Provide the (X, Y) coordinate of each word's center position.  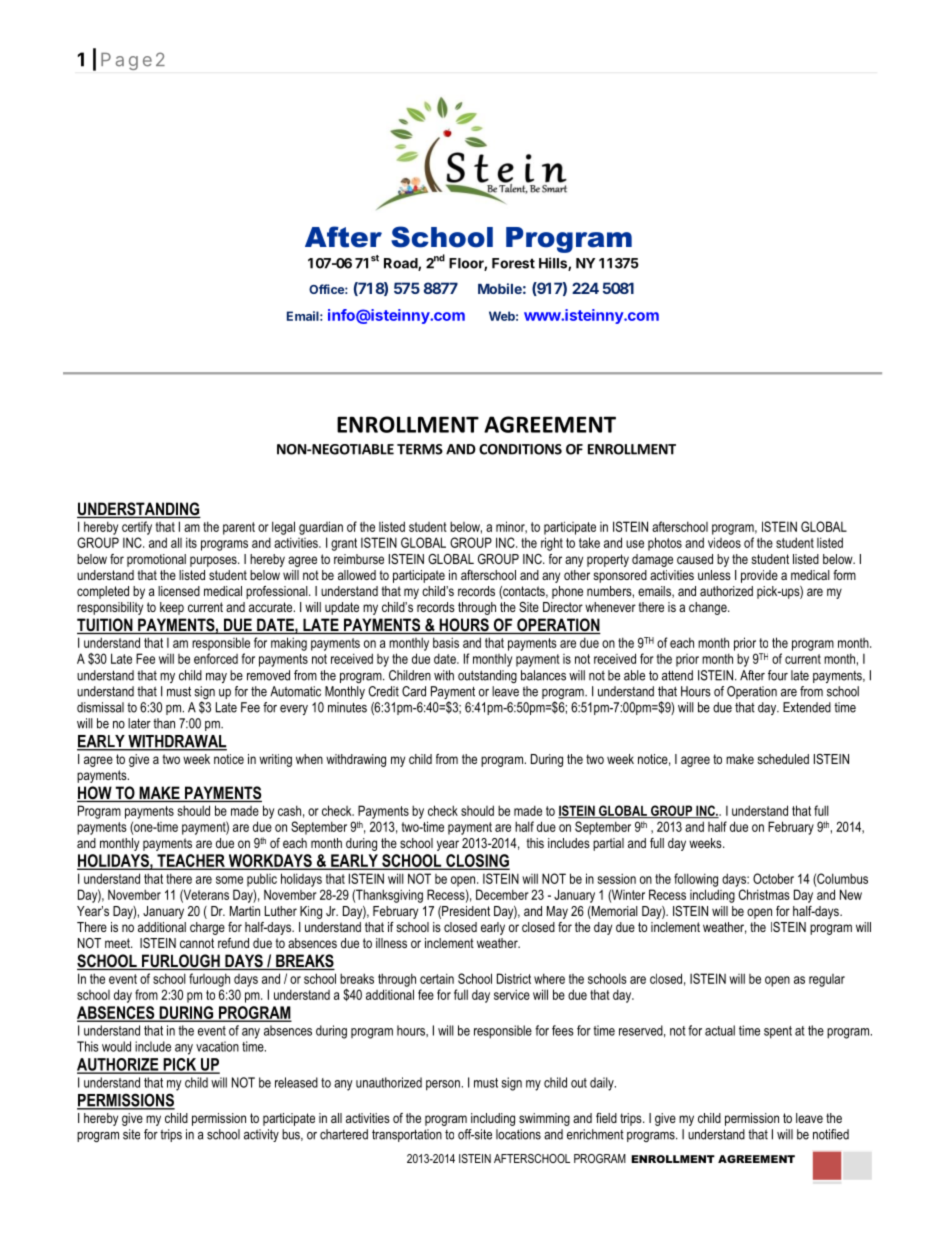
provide (759, 576)
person (443, 1085)
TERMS (420, 449)
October (773, 878)
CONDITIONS (520, 449)
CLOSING (477, 861)
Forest (513, 263)
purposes (214, 561)
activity (261, 1135)
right (552, 544)
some (229, 880)
